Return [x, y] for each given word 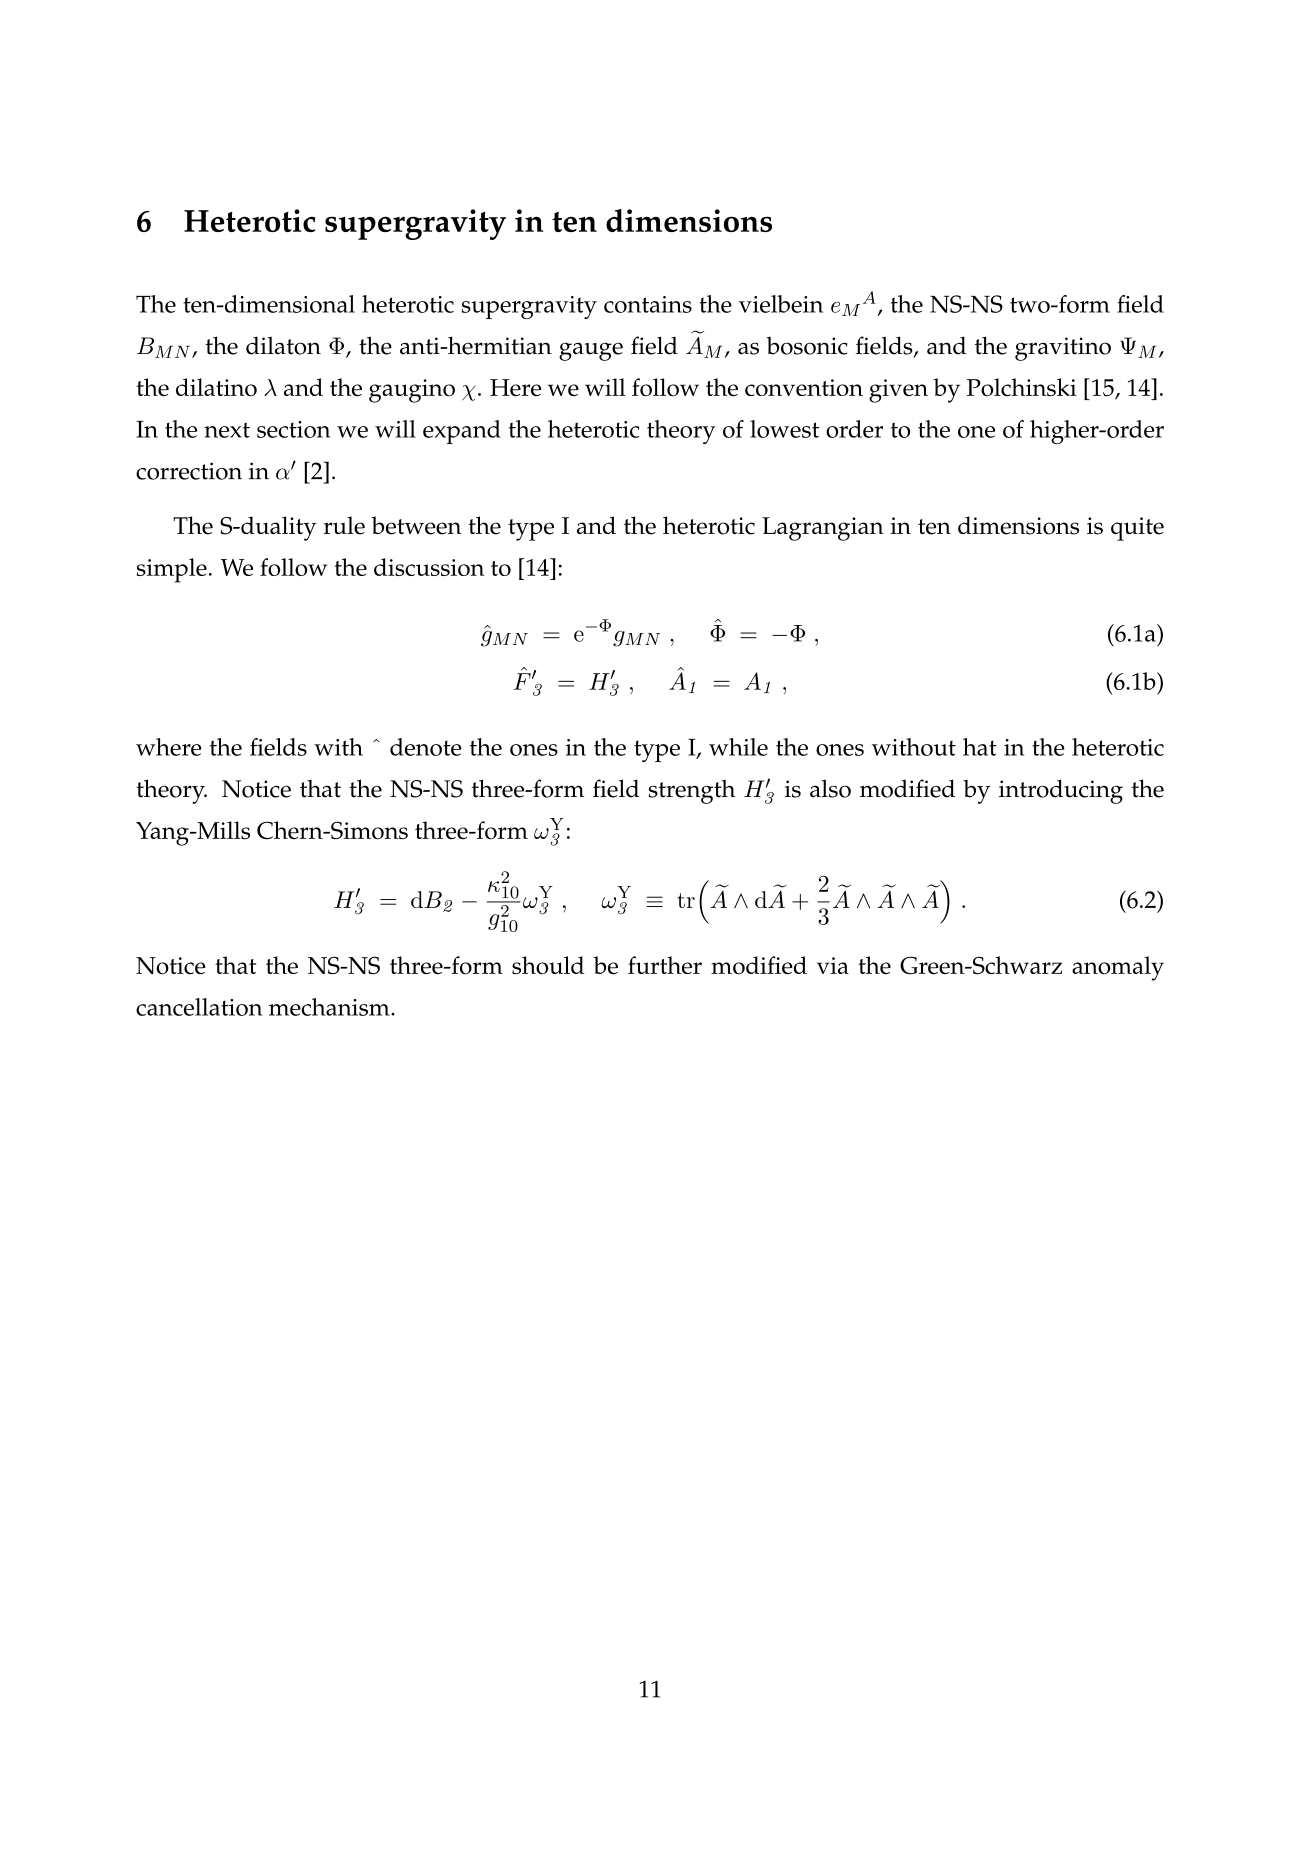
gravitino [1063, 349]
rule [344, 525]
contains [648, 304]
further [665, 965]
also [830, 788]
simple [172, 570]
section [293, 429]
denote [426, 747]
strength [691, 791]
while [738, 747]
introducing [1061, 791]
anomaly [1118, 968]
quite [1137, 529]
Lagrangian [823, 529]
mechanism [330, 1007]
